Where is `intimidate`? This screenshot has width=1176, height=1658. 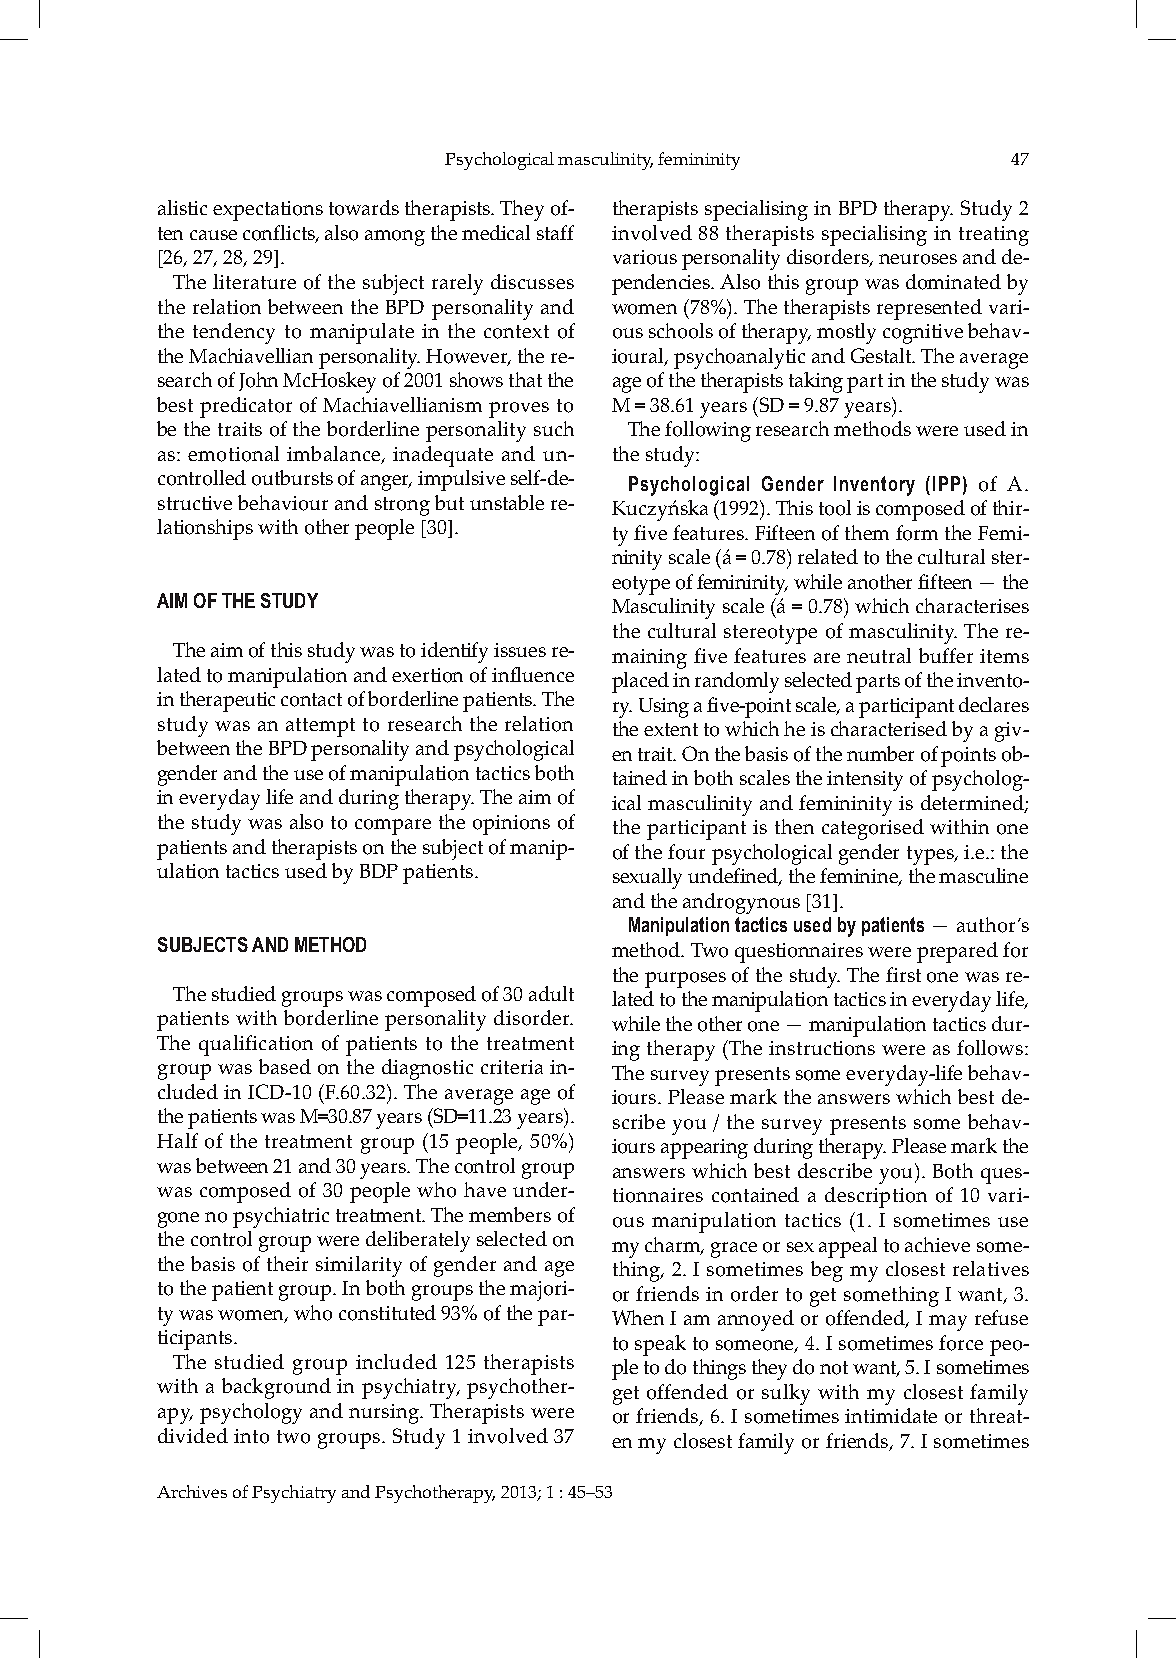
intimidate is located at coordinates (891, 1415).
